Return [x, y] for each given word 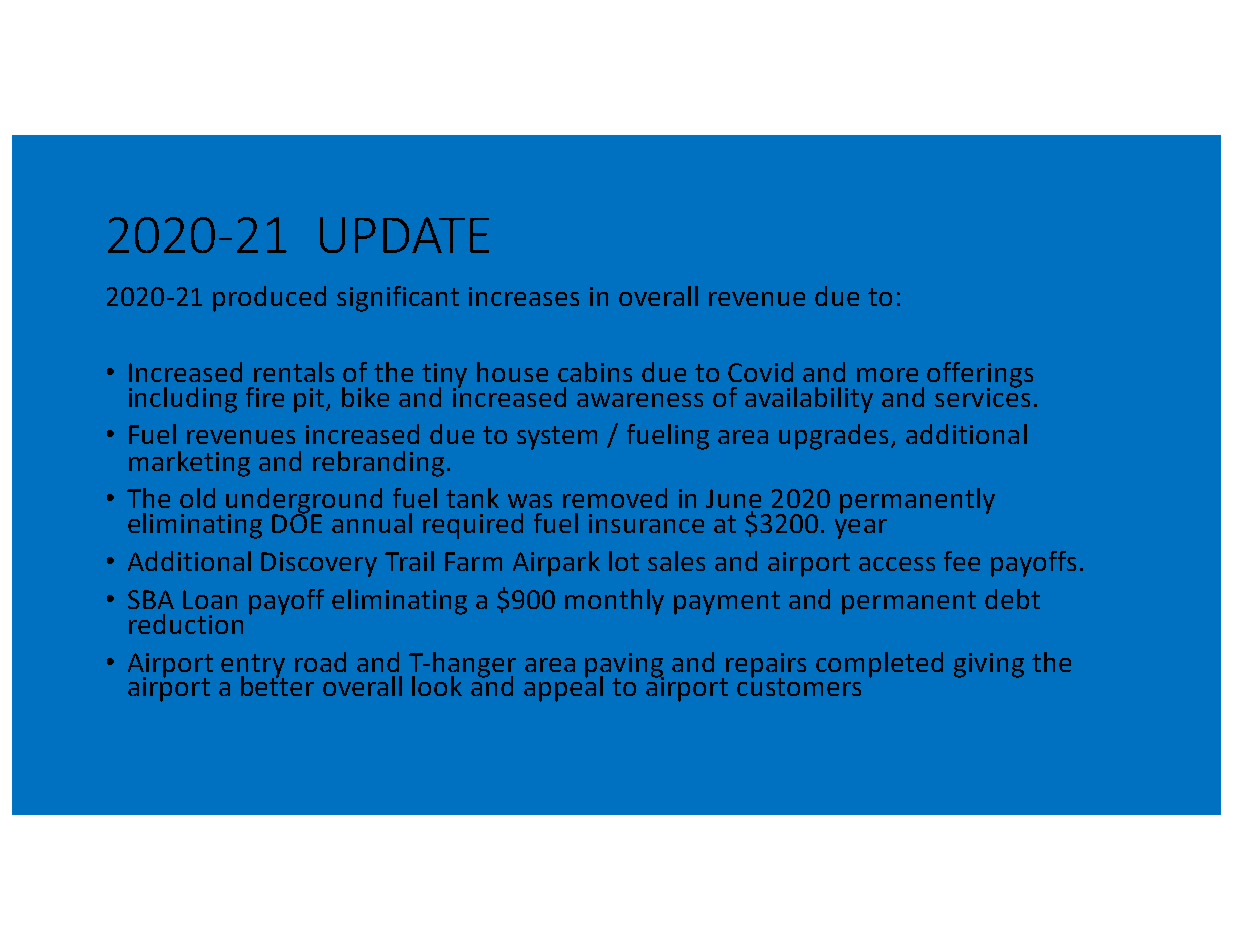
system [557, 438]
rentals [294, 372]
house [512, 372]
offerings [980, 376]
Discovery [319, 564]
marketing [189, 464]
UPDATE [404, 235]
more [887, 375]
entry [253, 667]
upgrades [835, 437]
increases [524, 296]
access [897, 564]
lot [624, 561]
